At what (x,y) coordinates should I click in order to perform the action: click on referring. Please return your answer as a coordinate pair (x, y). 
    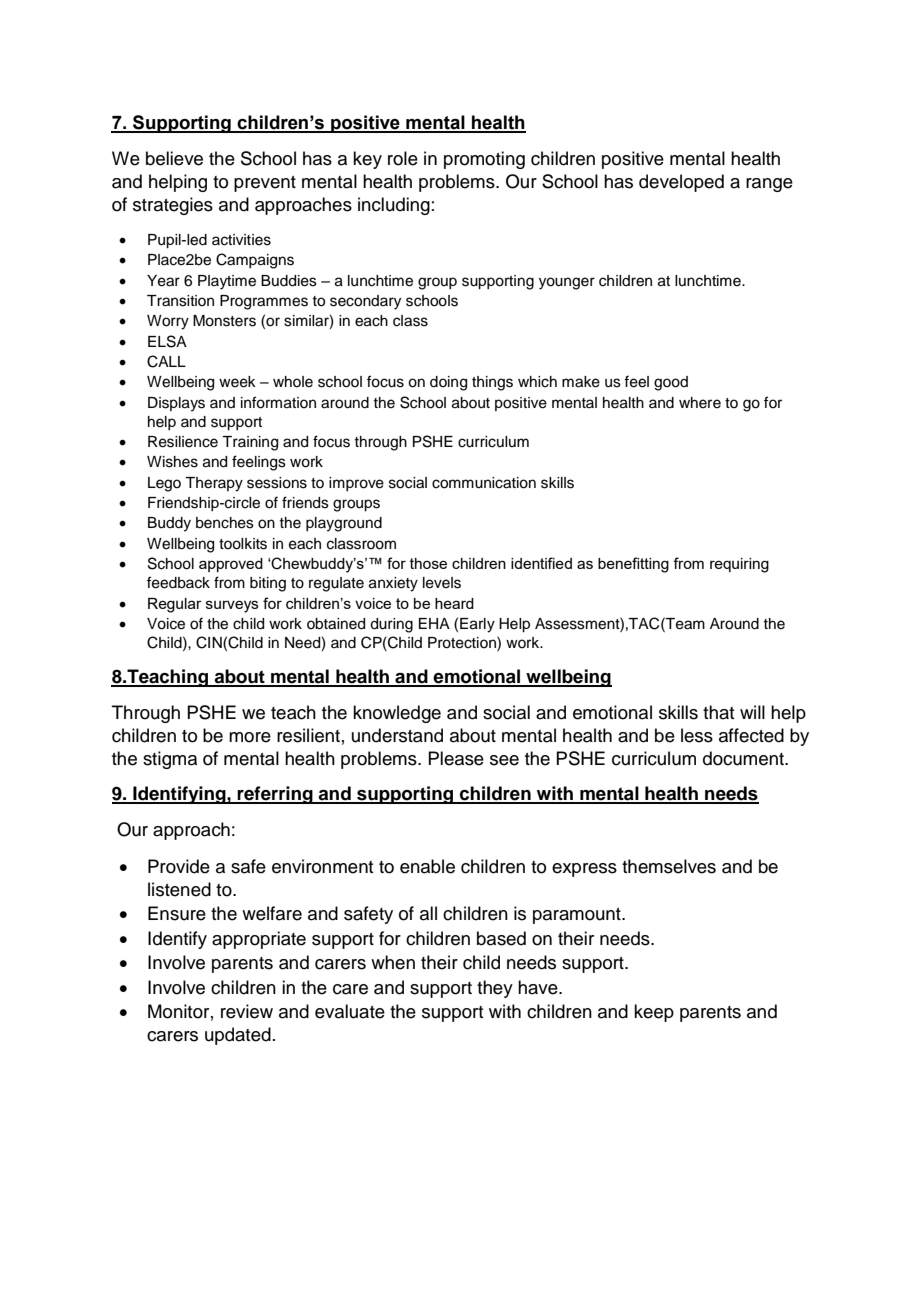
    Looking at the image, I should click on (275, 795).
